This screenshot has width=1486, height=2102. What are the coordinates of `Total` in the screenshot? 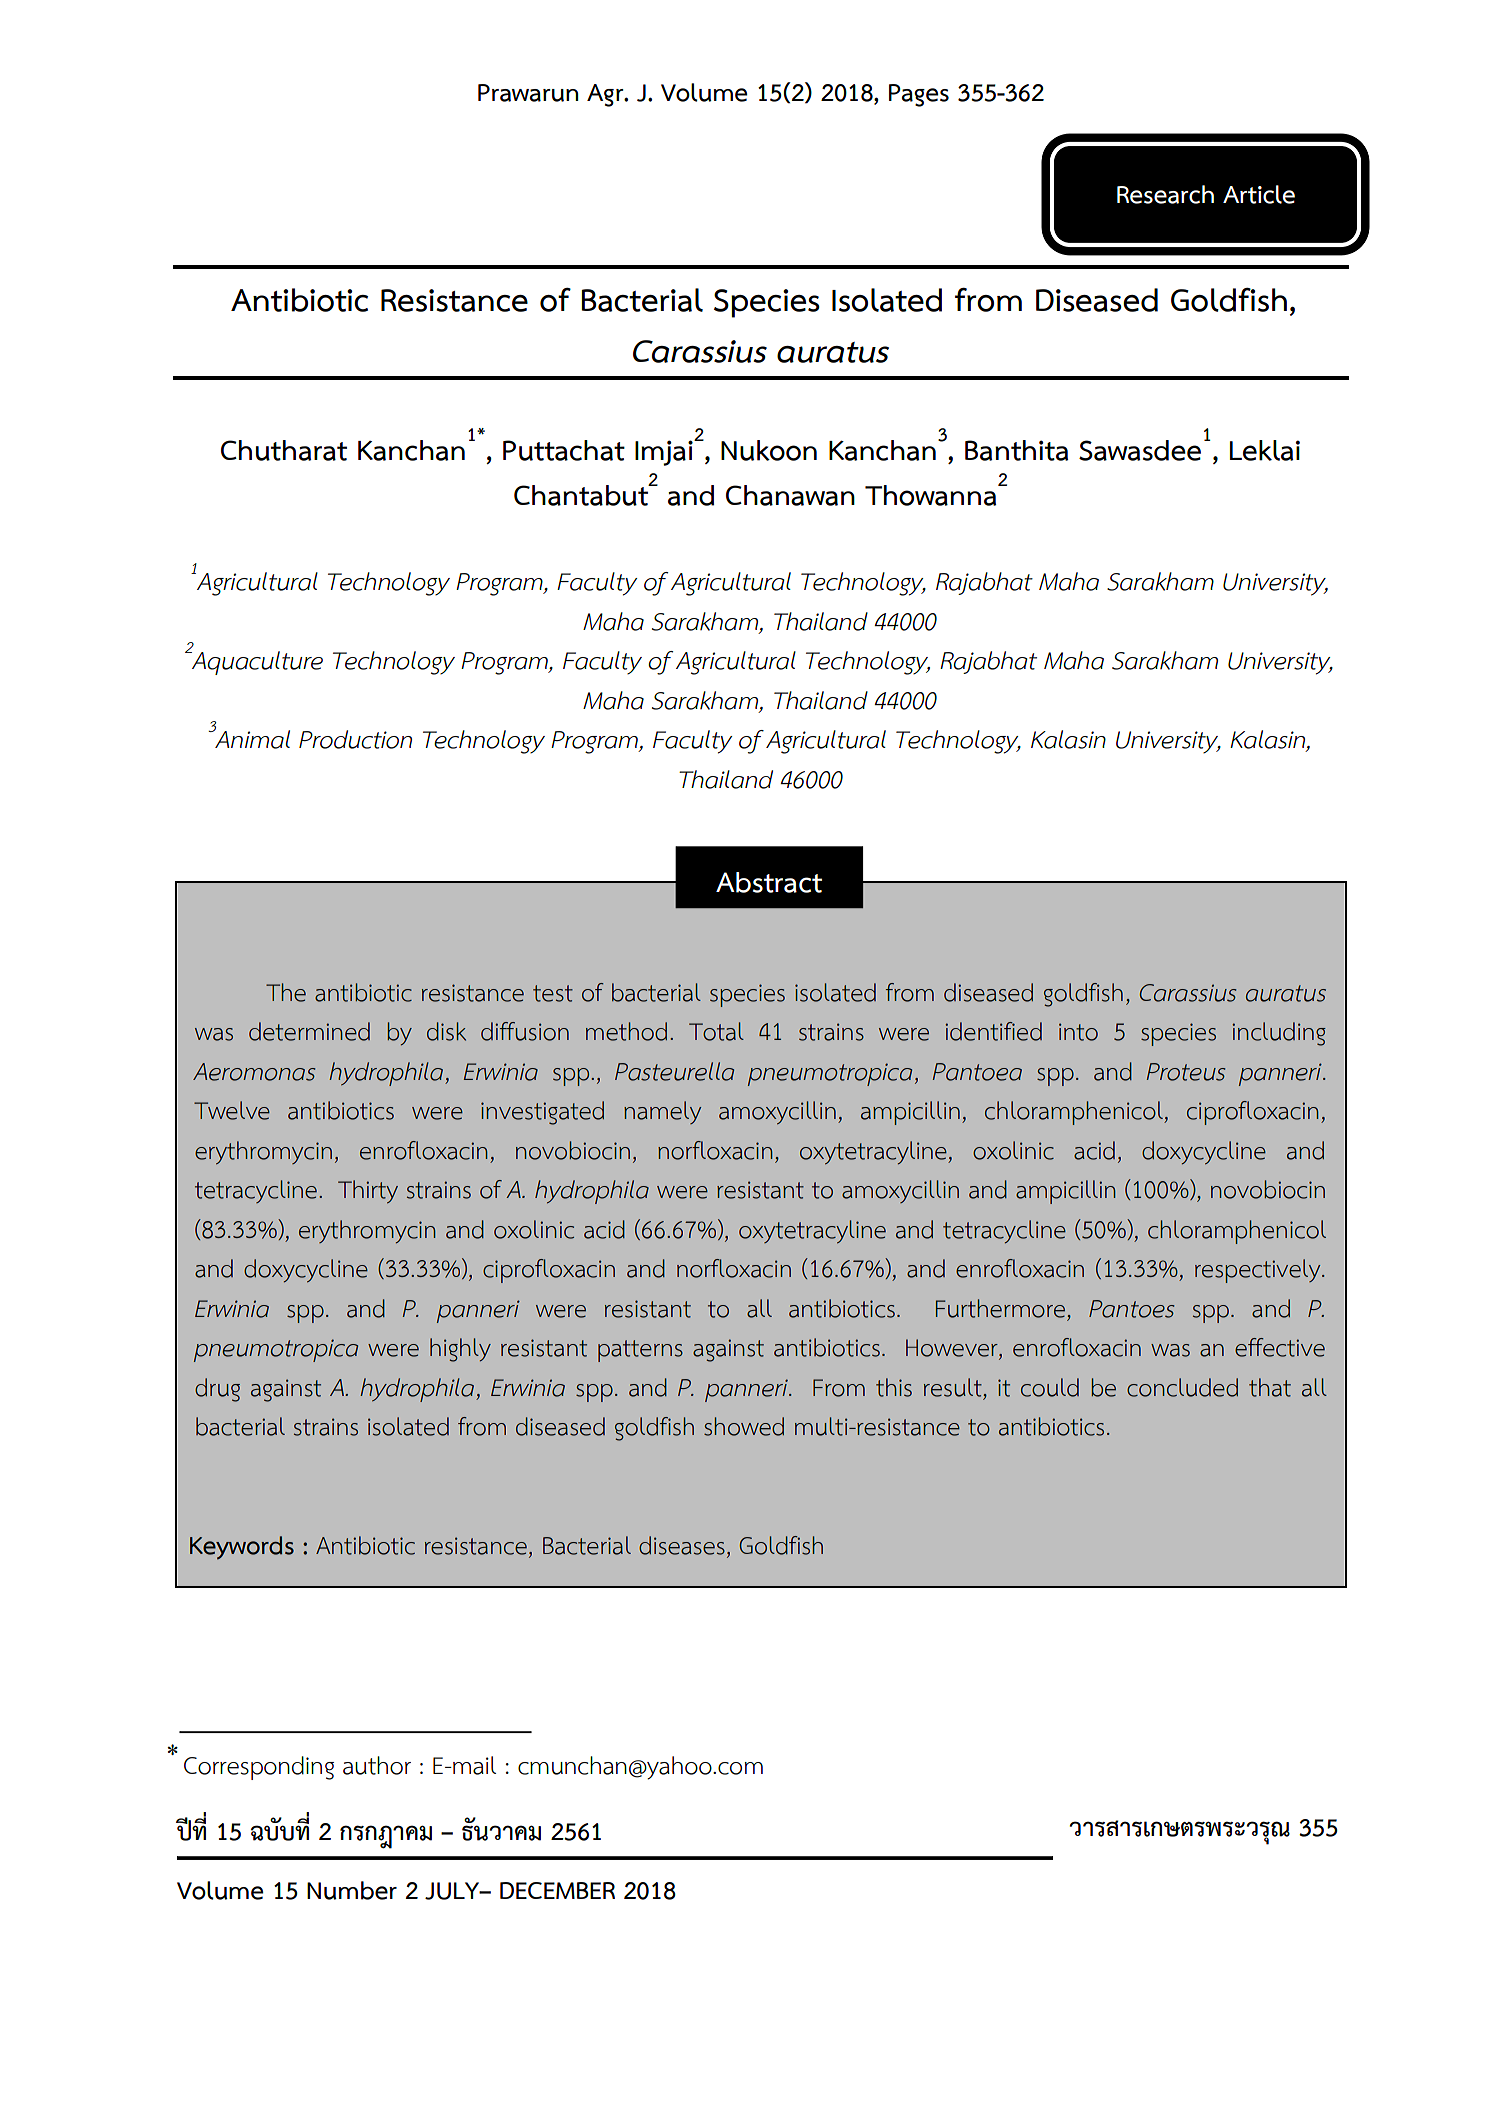 It's located at (716, 1031).
